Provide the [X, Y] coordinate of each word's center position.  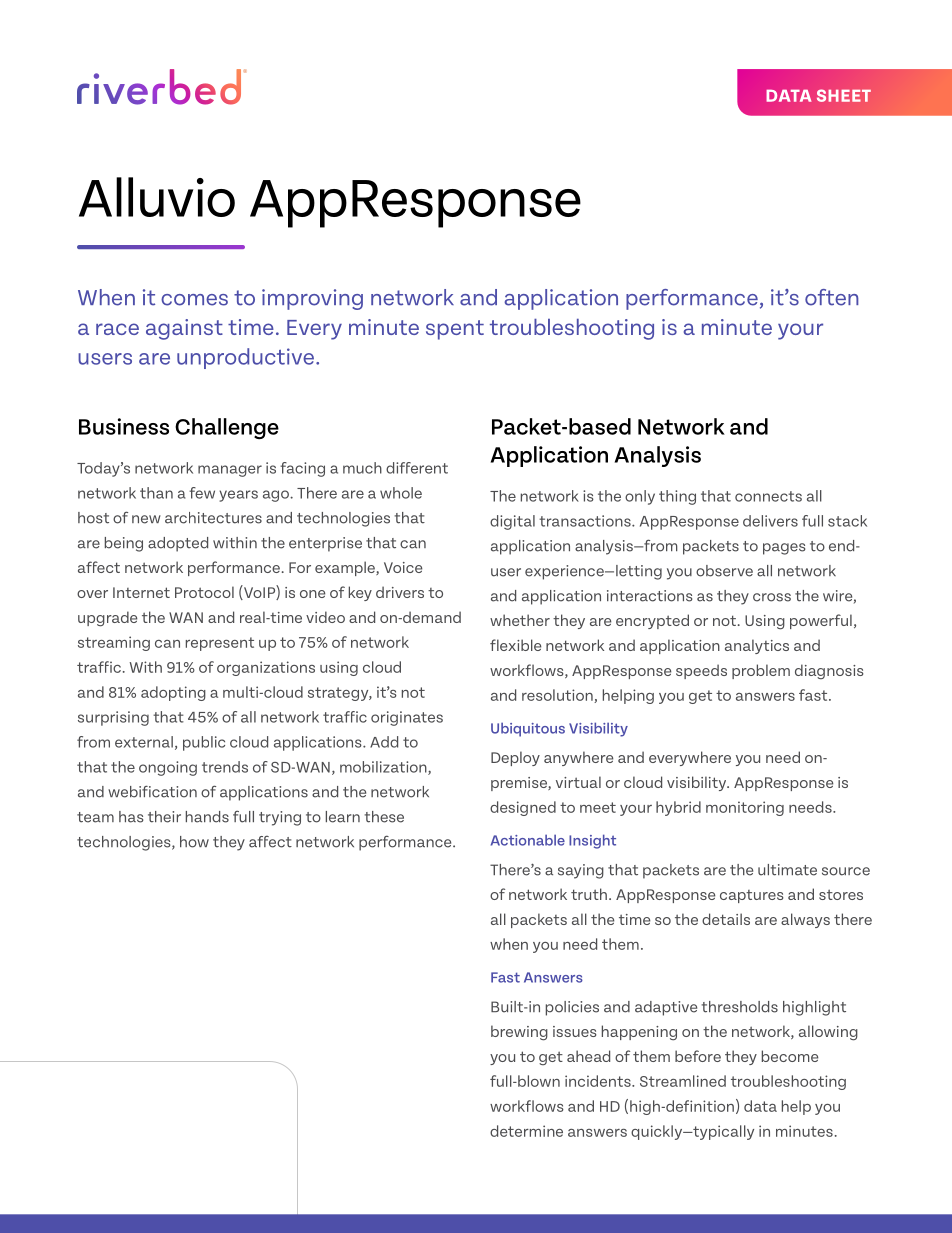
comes [194, 300]
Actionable [528, 840]
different [417, 468]
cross [772, 597]
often [832, 297]
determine [526, 1131]
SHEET [844, 95]
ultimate [787, 870]
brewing [519, 1033]
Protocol [204, 592]
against [184, 329]
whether [520, 620]
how [194, 842]
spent [455, 330]
